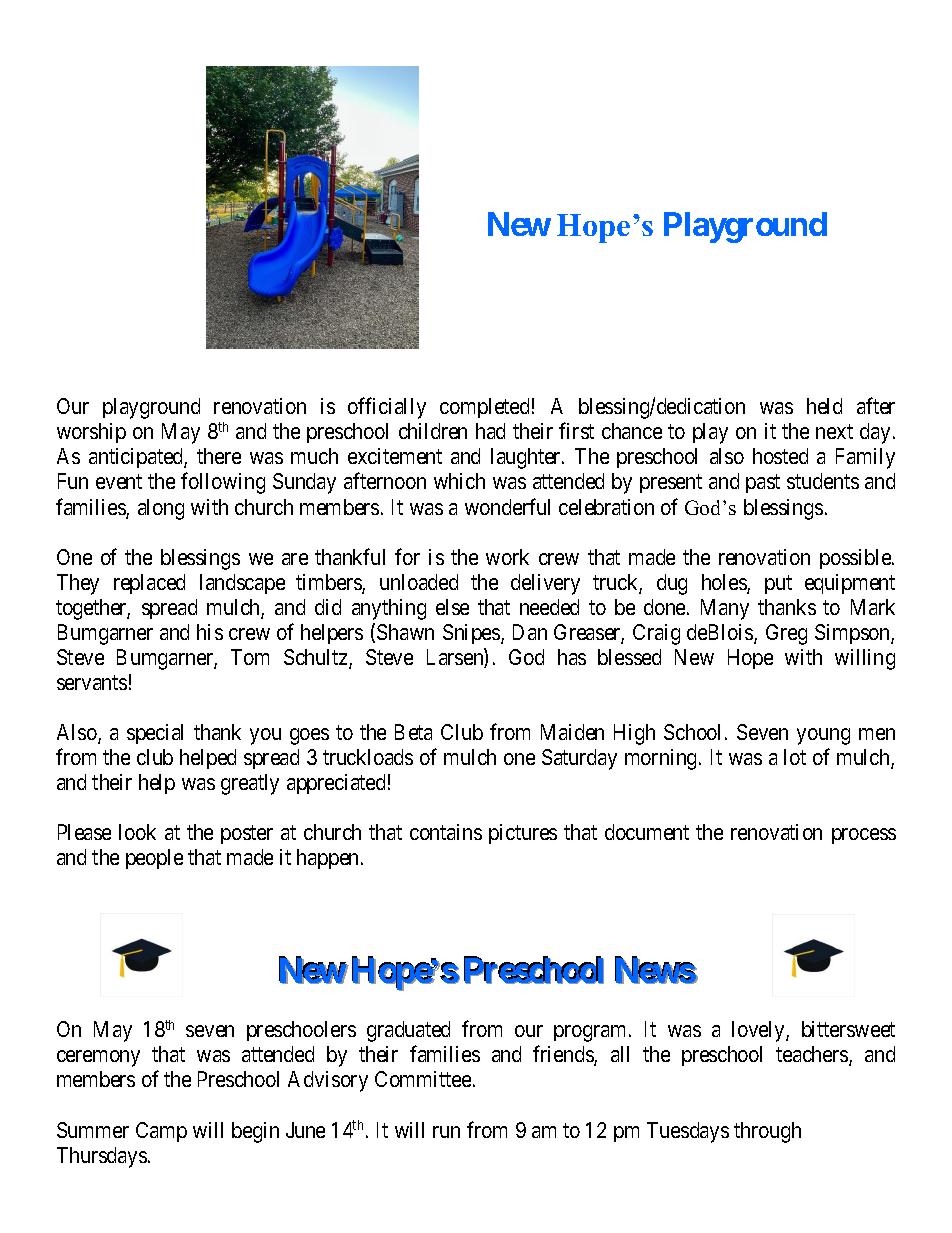 This screenshot has width=952, height=1233. Describe the element at coordinates (778, 584) in the screenshot. I see `put` at that location.
